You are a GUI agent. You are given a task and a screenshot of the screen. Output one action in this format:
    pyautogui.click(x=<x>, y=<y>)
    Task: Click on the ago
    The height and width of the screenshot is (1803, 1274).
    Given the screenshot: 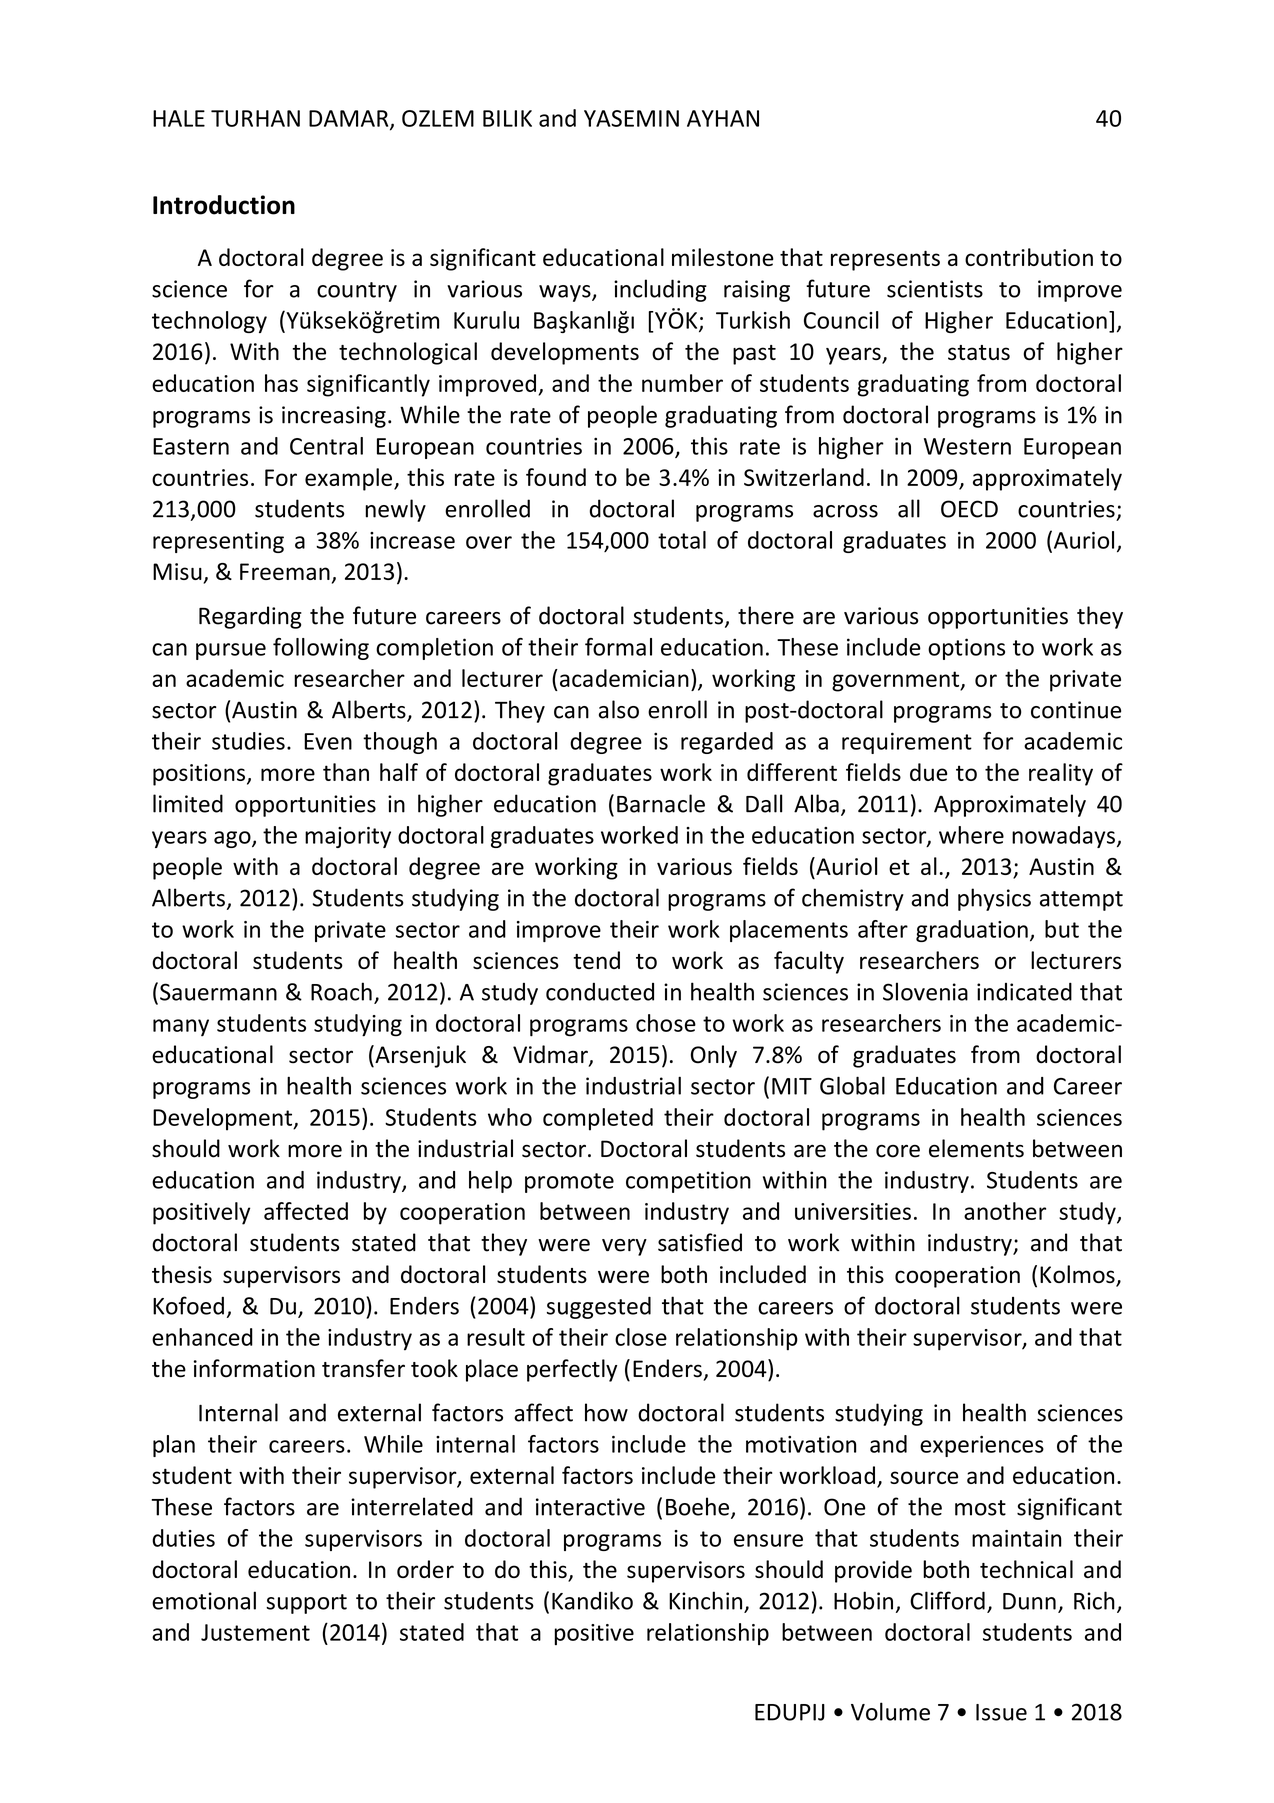 What is the action you would take?
    pyautogui.click(x=233, y=839)
